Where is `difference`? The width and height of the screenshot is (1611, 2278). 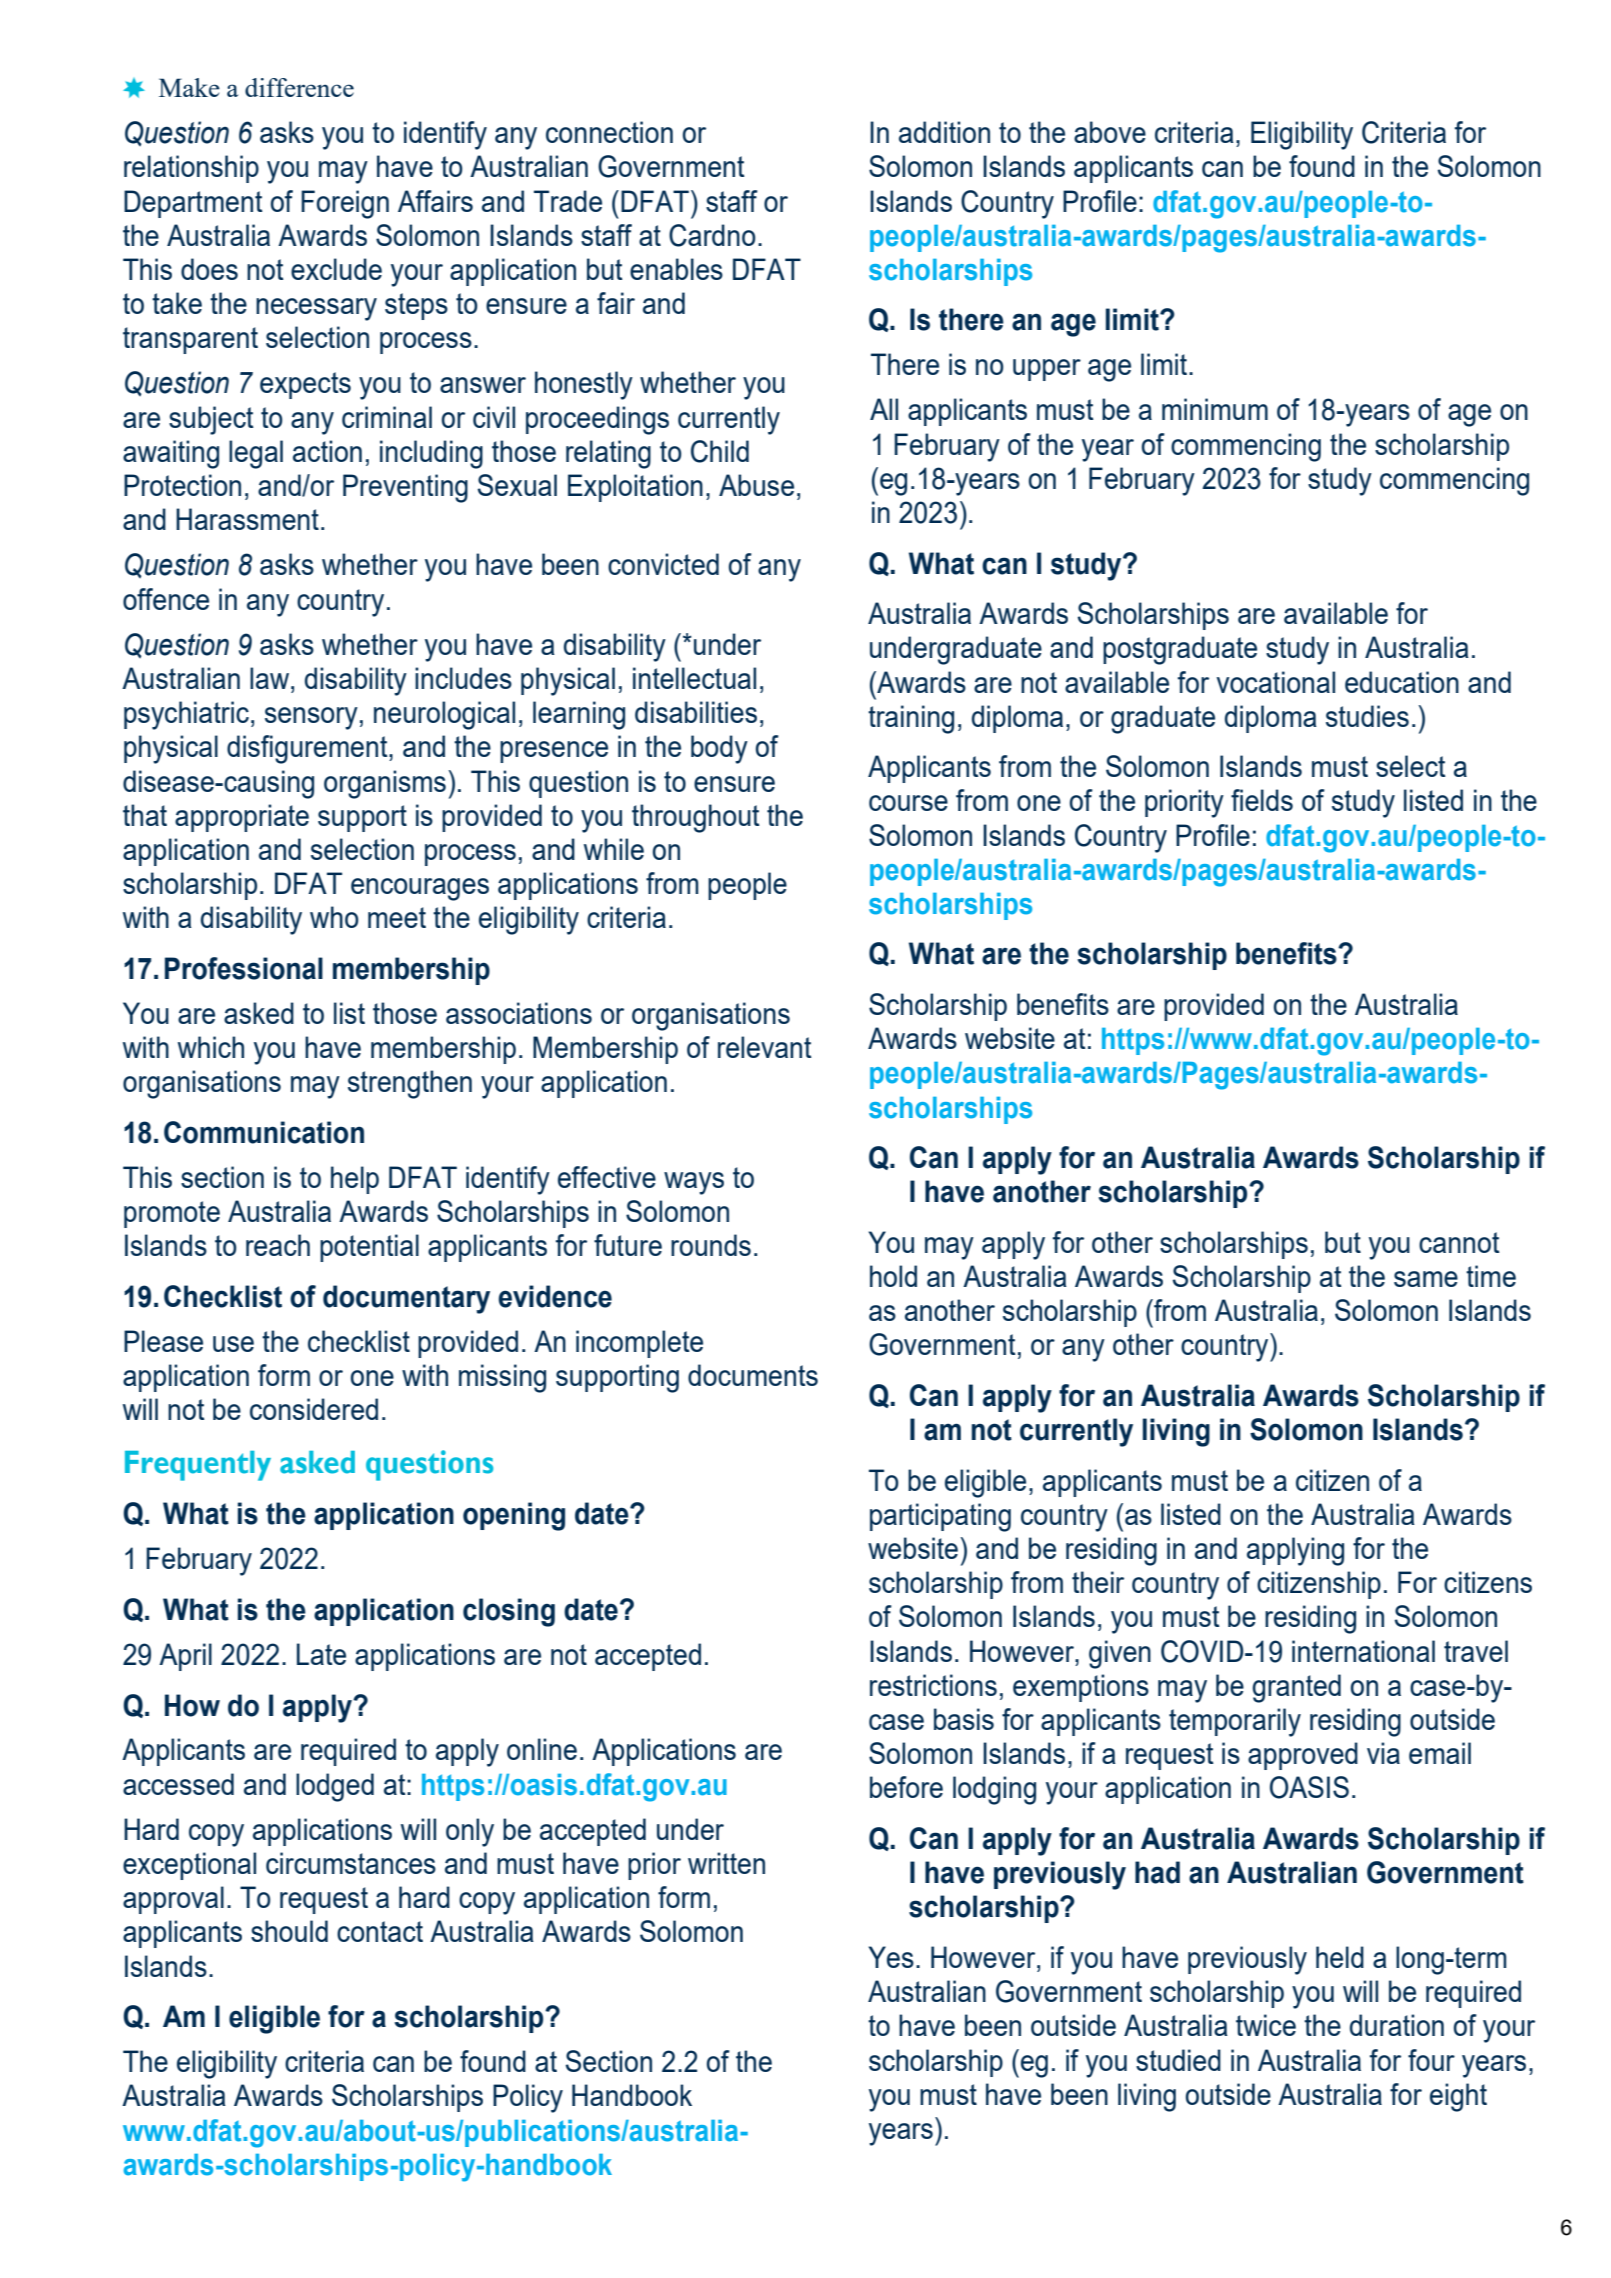
difference is located at coordinates (299, 87).
